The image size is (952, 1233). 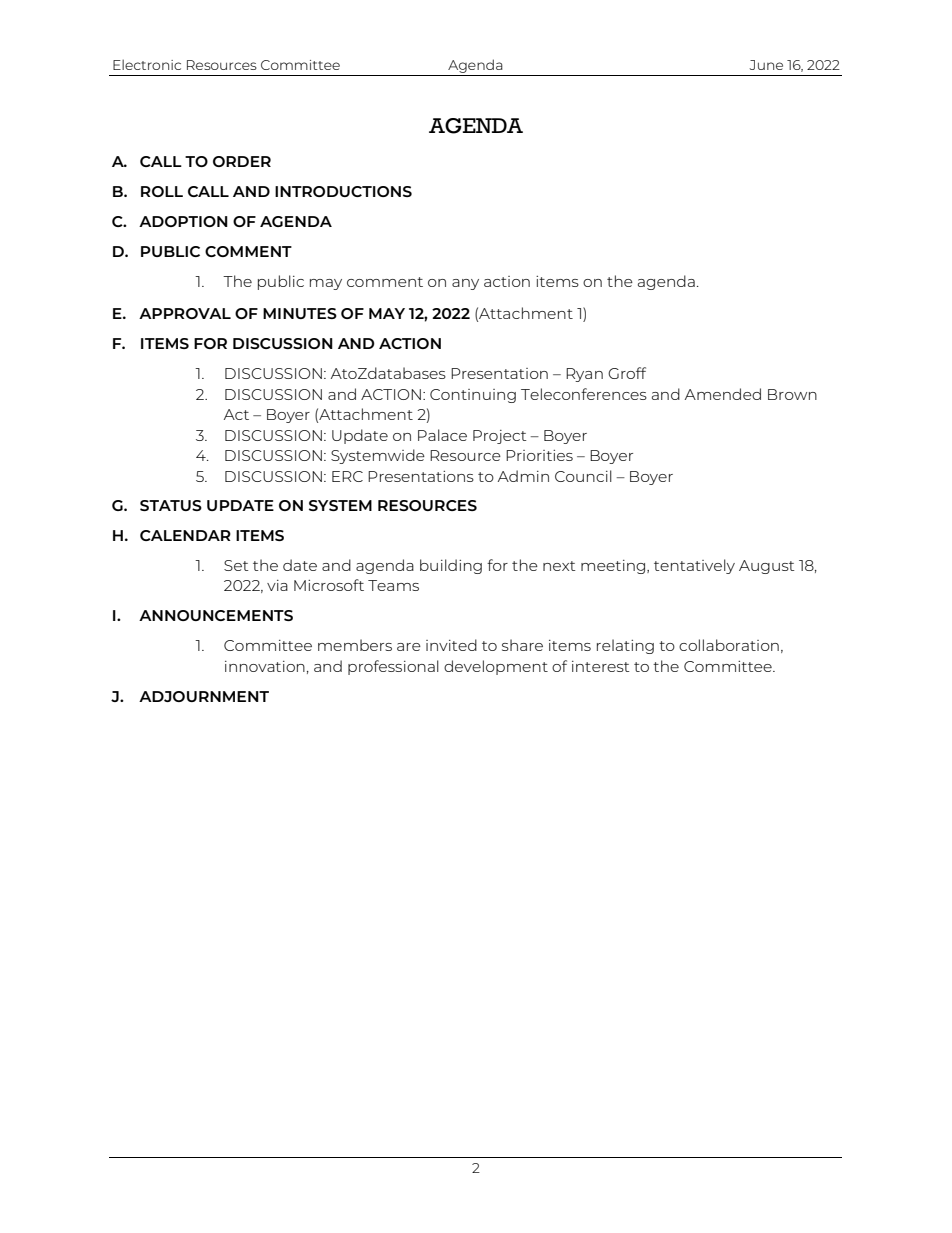 I want to click on development, so click(x=496, y=667).
